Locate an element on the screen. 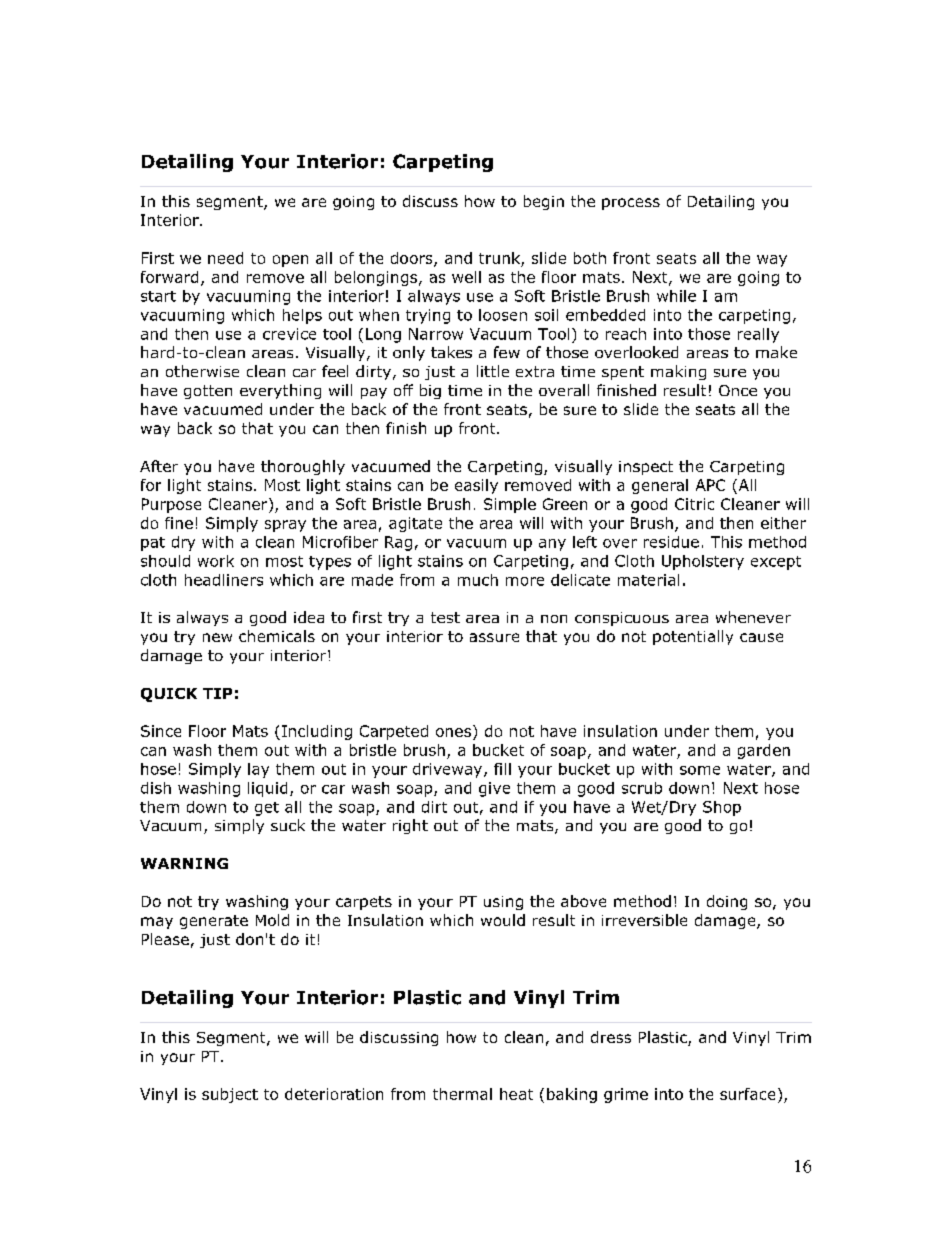 The image size is (952, 1233). doing is located at coordinates (727, 902).
